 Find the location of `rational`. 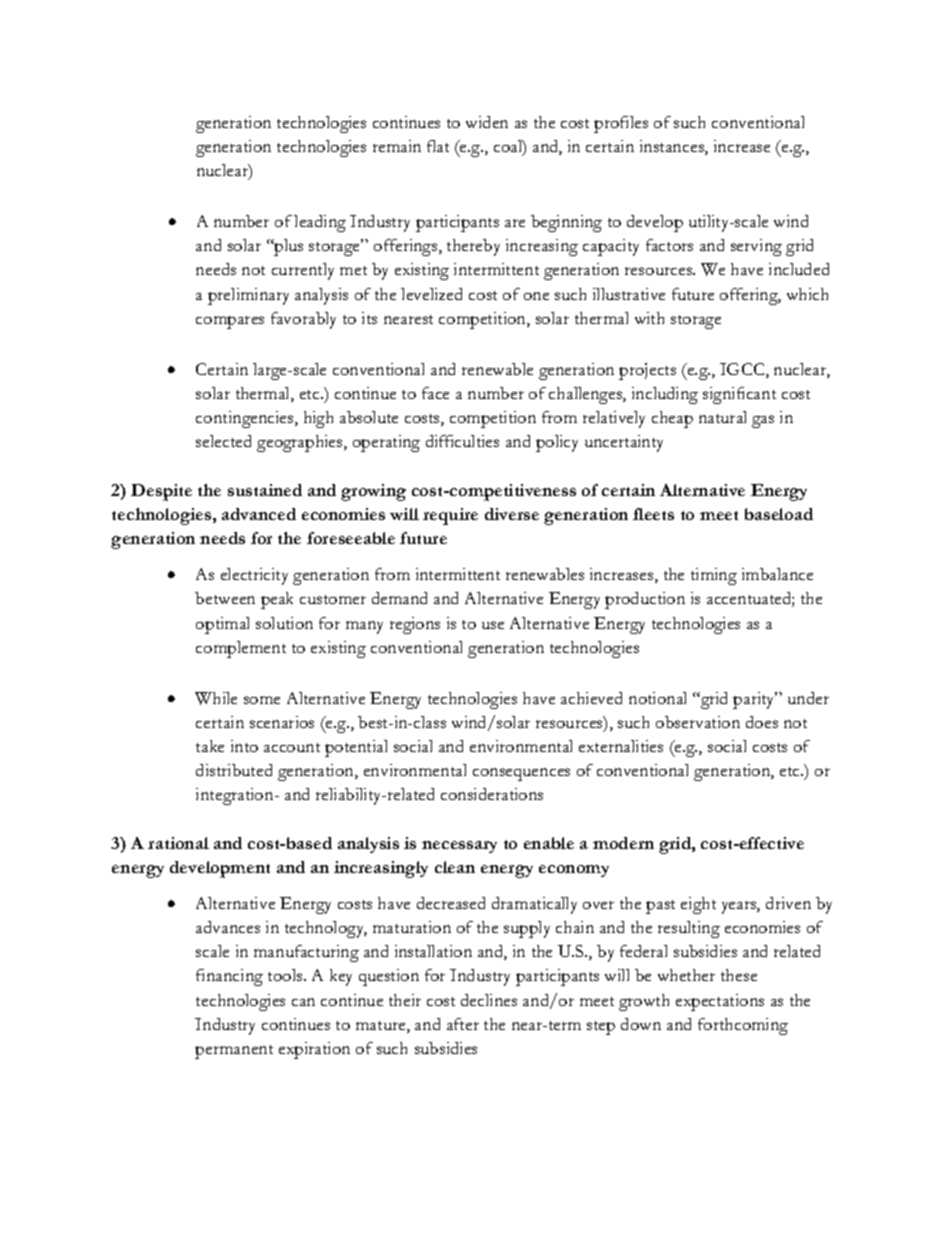

rational is located at coordinates (178, 843).
